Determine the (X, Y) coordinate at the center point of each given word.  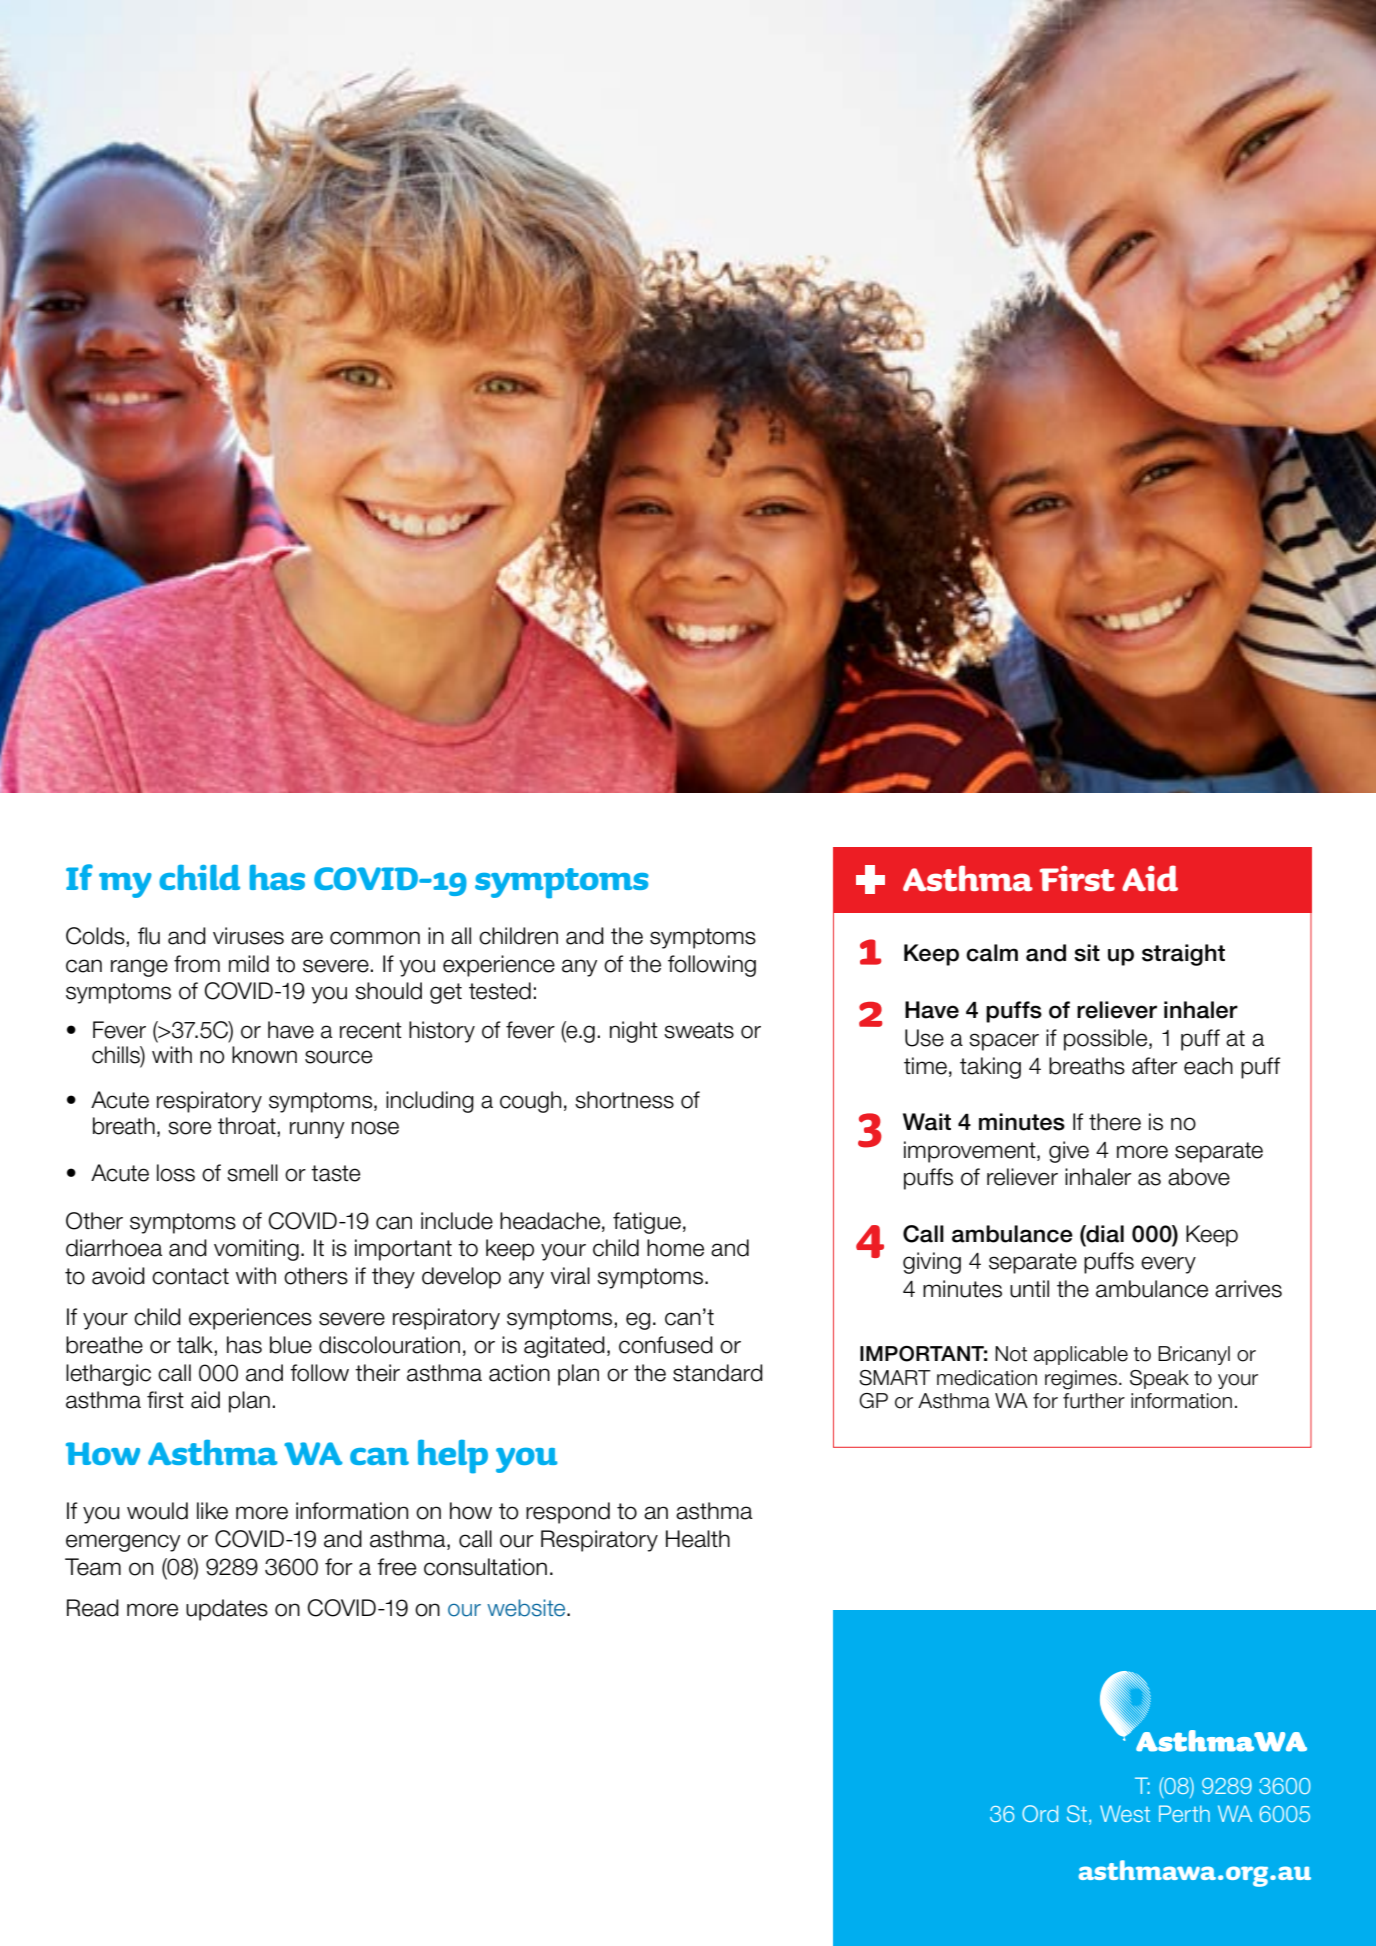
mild (249, 964)
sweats (699, 1030)
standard (718, 1373)
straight (1183, 955)
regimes (1082, 1380)
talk (196, 1346)
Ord (1040, 1813)
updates (227, 1610)
